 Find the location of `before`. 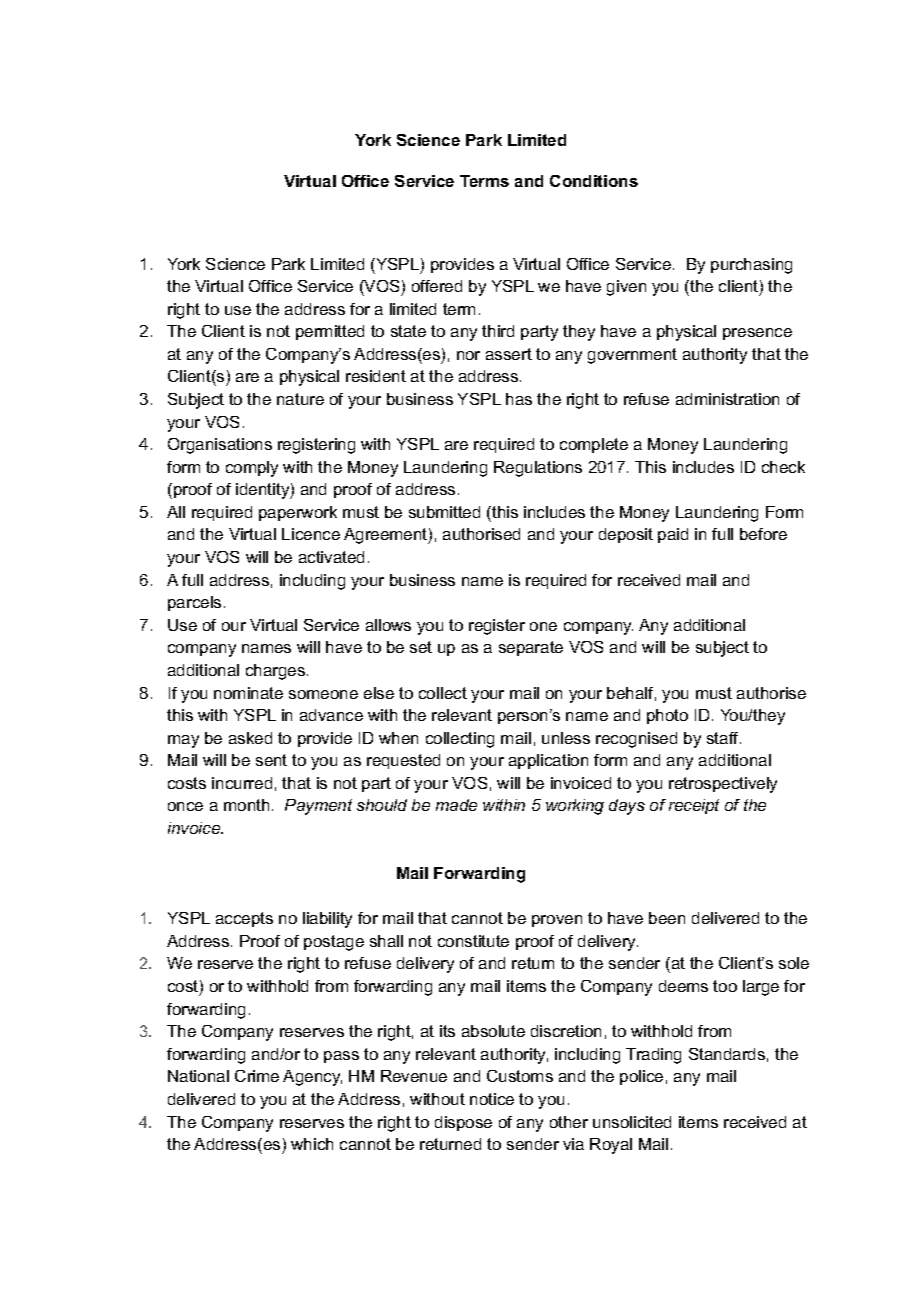

before is located at coordinates (763, 534).
